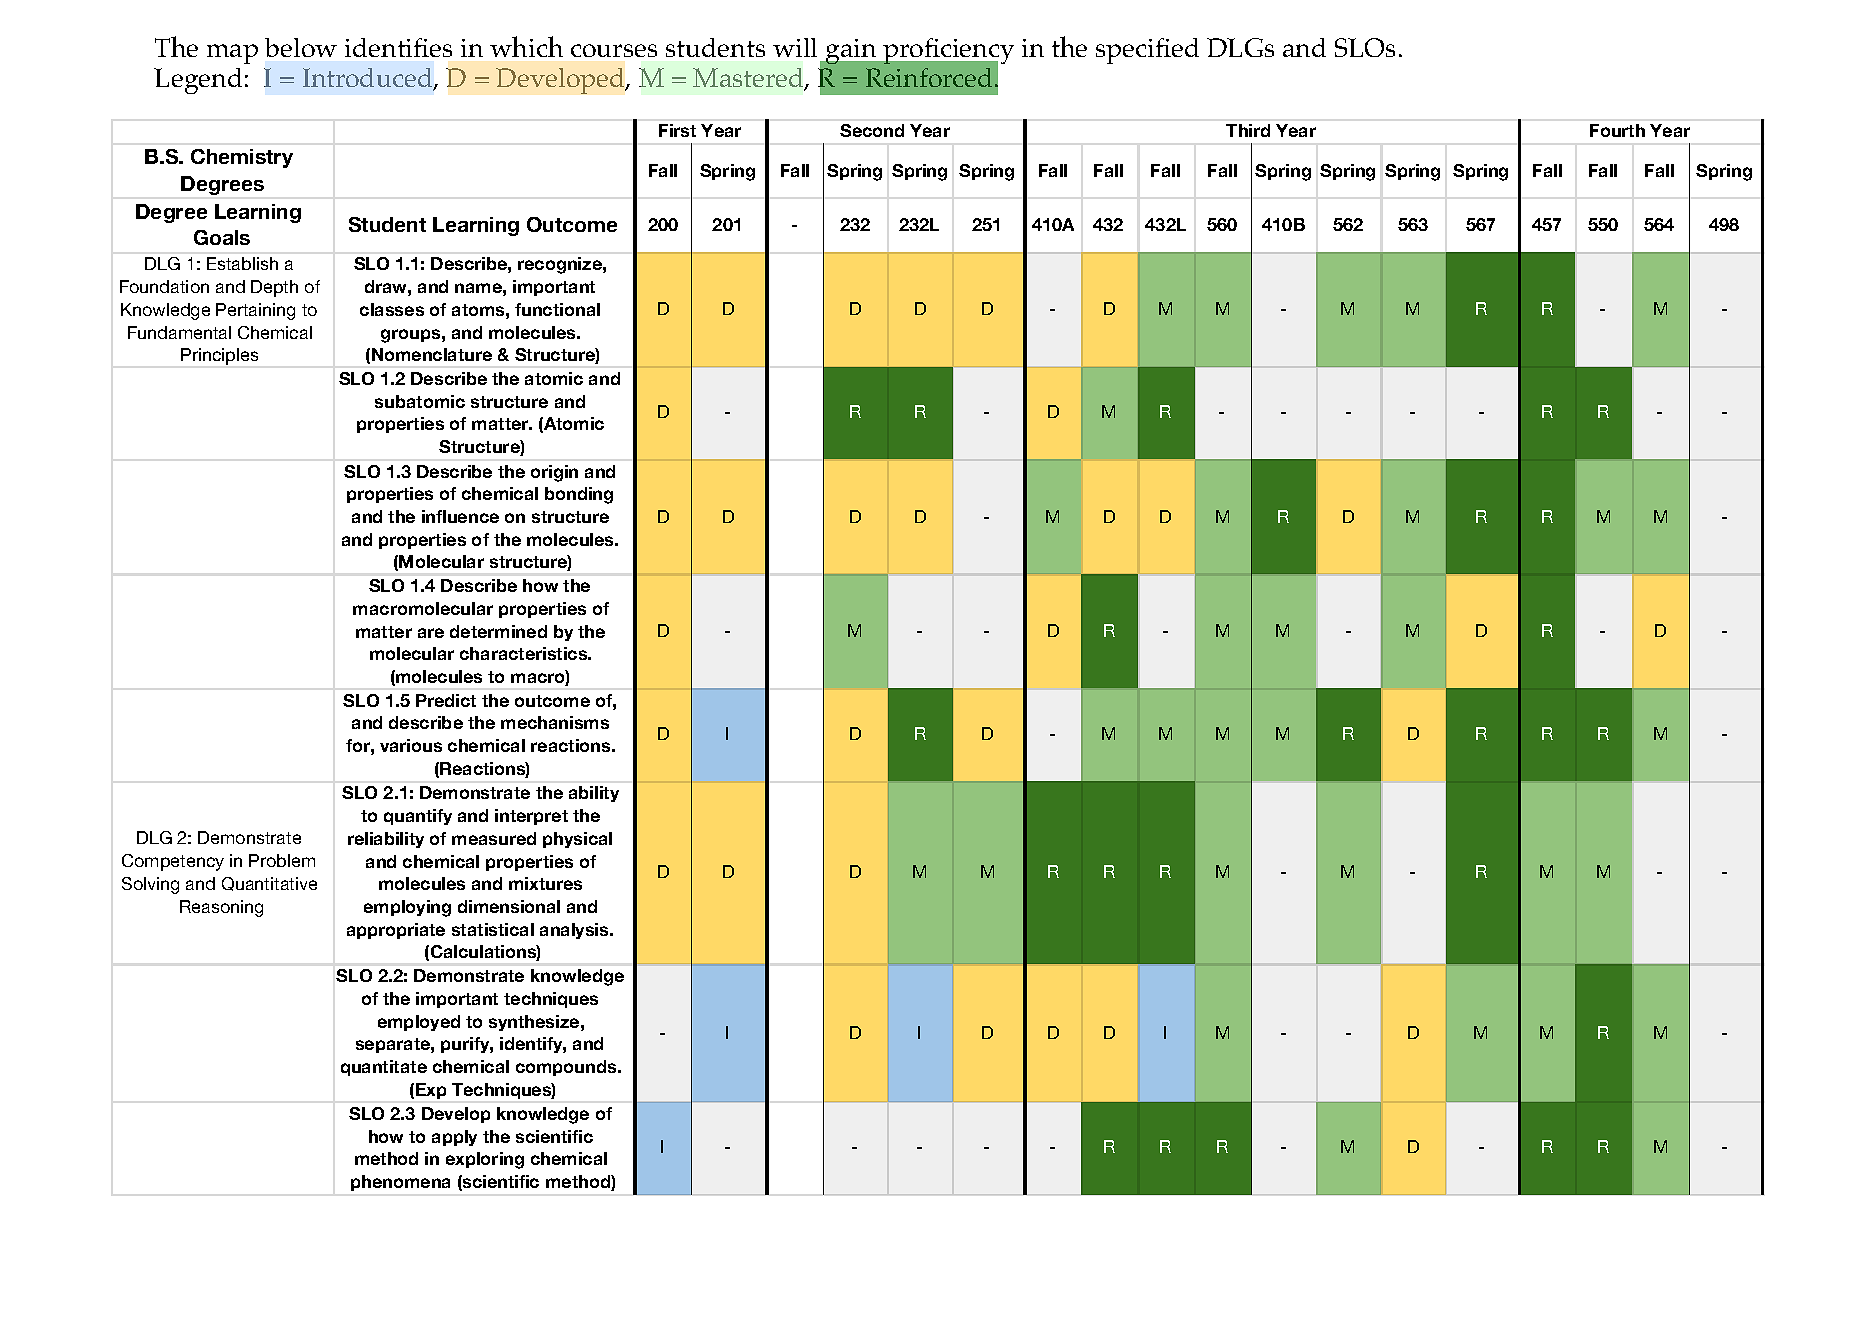 The width and height of the screenshot is (1874, 1324). I want to click on mechanisms, so click(555, 722).
